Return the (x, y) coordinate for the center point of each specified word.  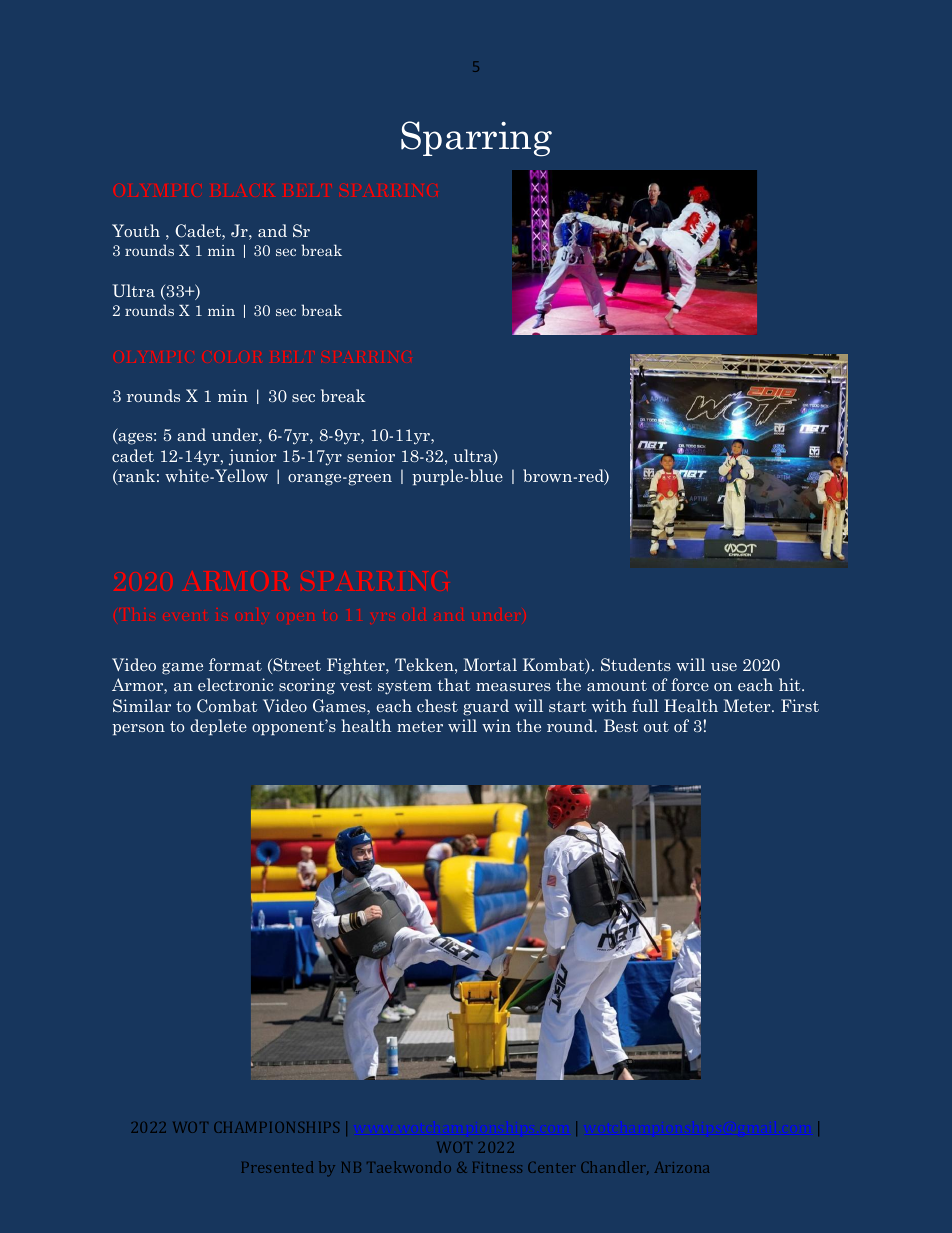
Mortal (490, 664)
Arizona (682, 1167)
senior (371, 455)
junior (253, 457)
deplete (218, 727)
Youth (136, 230)
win (496, 725)
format (235, 664)
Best (621, 725)
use (724, 667)
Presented (277, 1167)
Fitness (497, 1167)
